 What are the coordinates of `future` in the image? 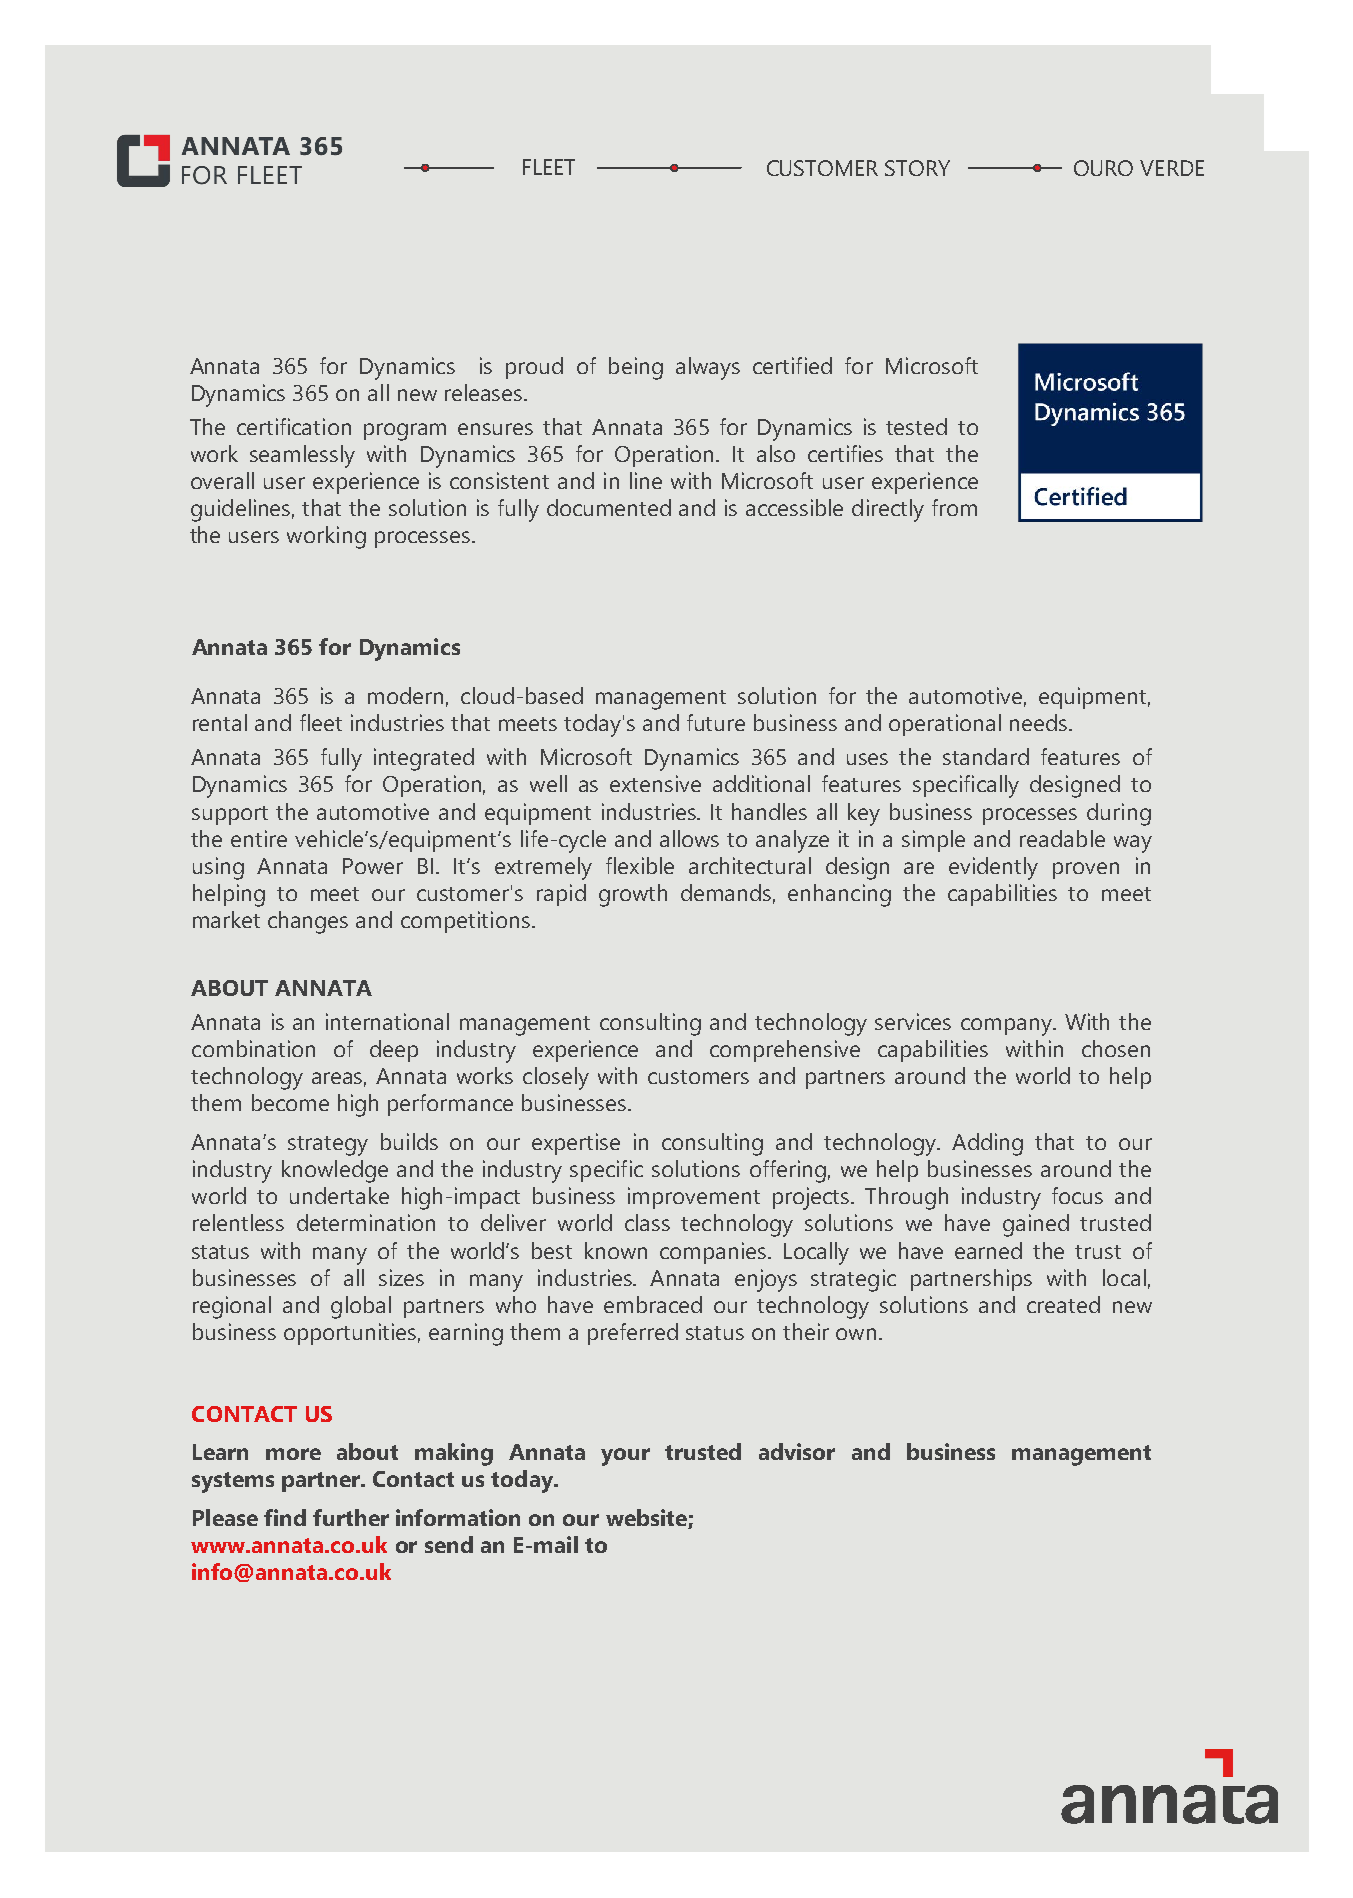 It's located at (716, 722).
